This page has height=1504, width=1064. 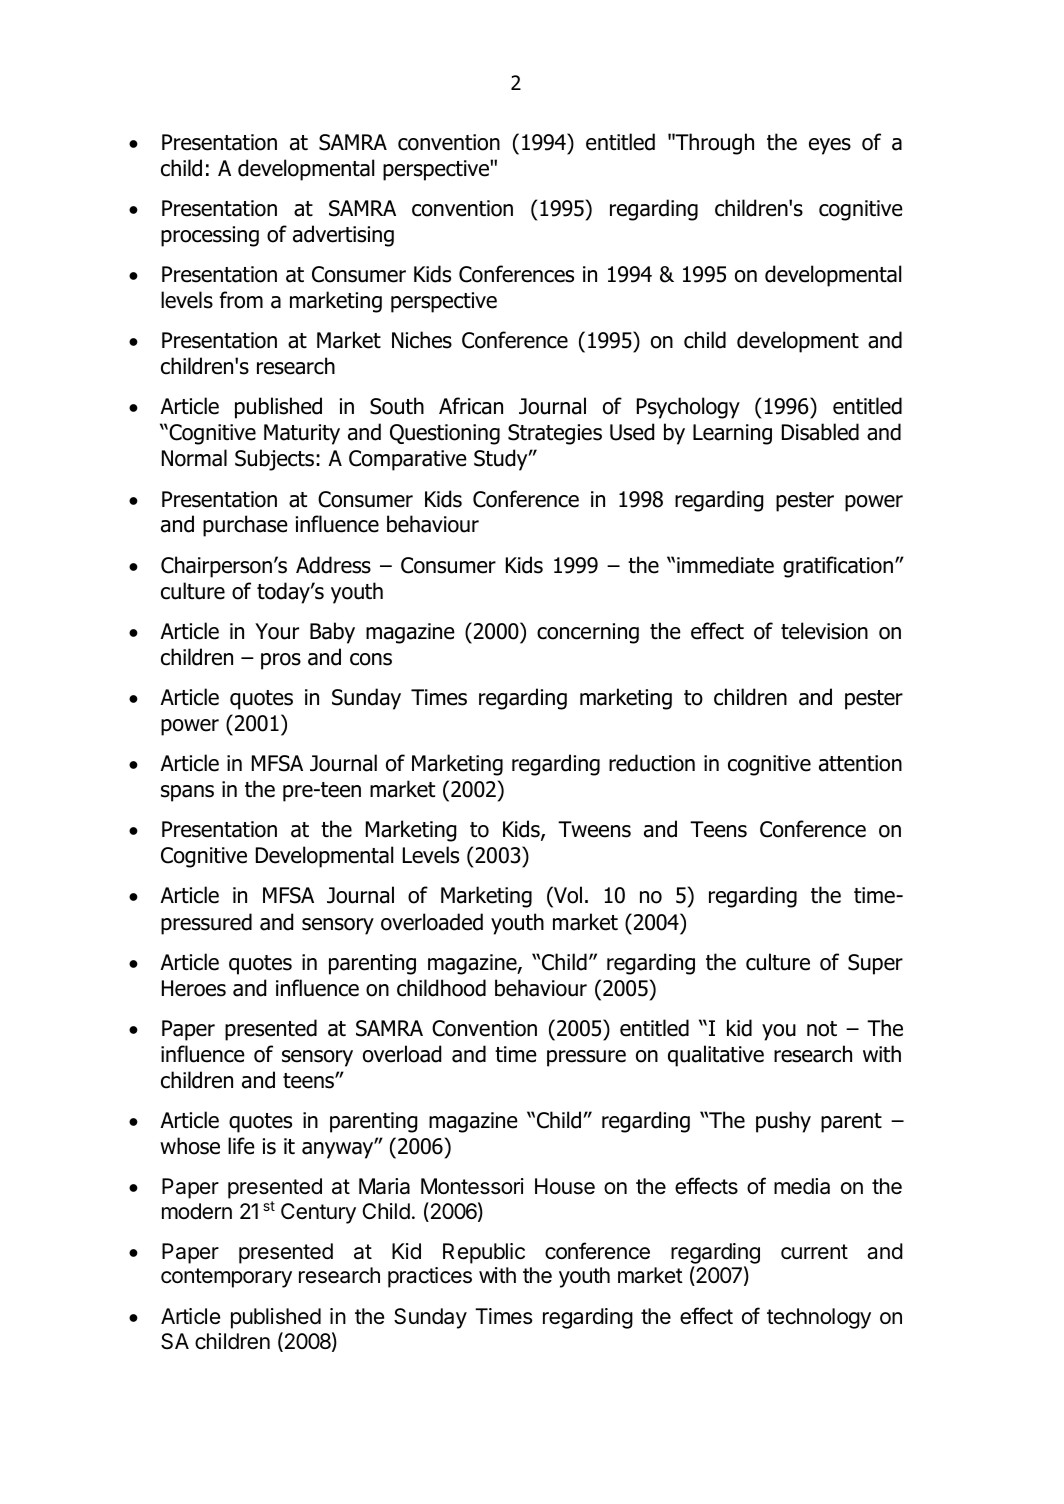 What do you see at coordinates (210, 236) in the page?
I see `processing` at bounding box center [210, 236].
